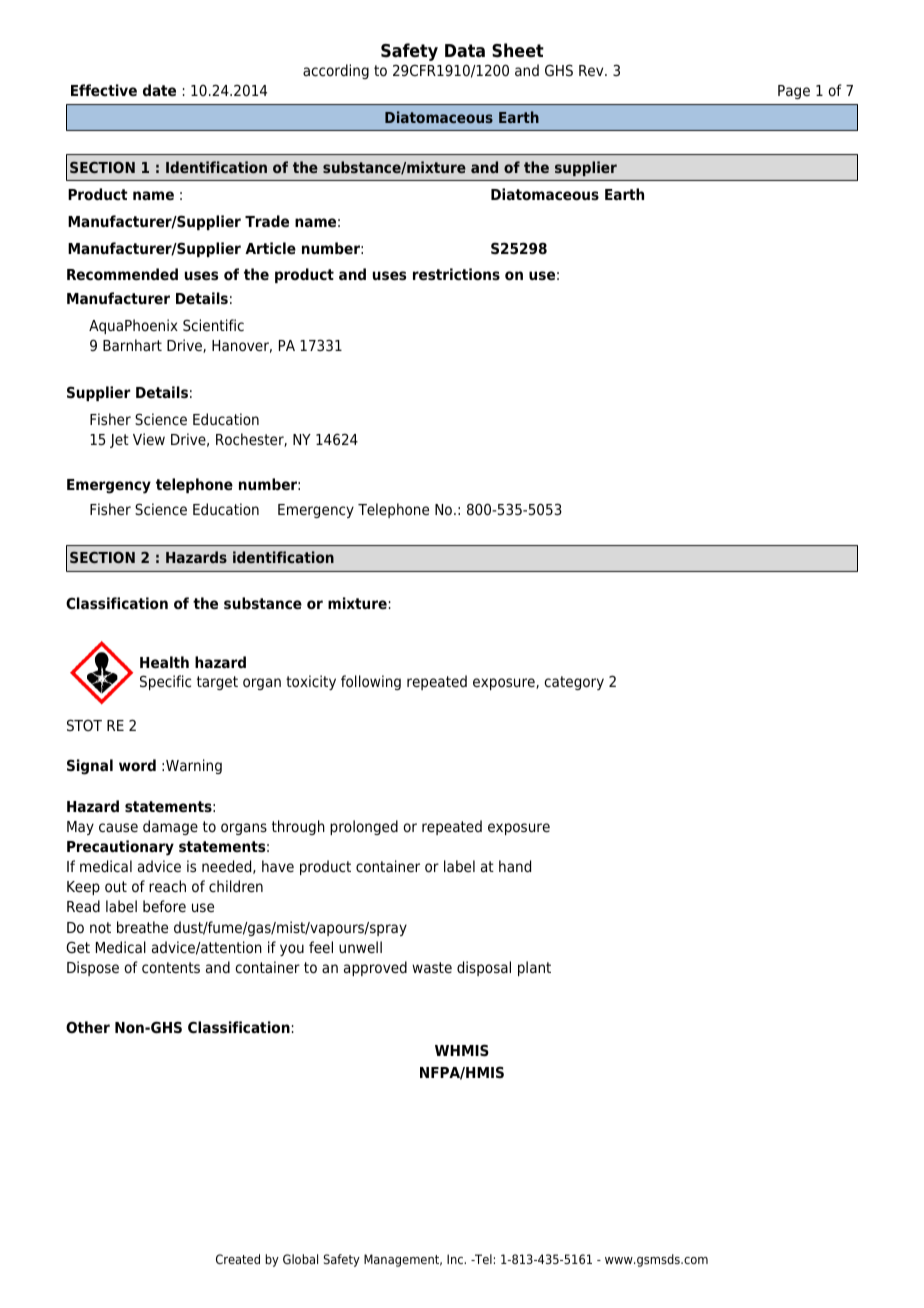 Image resolution: width=924 pixels, height=1308 pixels. I want to click on contents, so click(171, 967).
